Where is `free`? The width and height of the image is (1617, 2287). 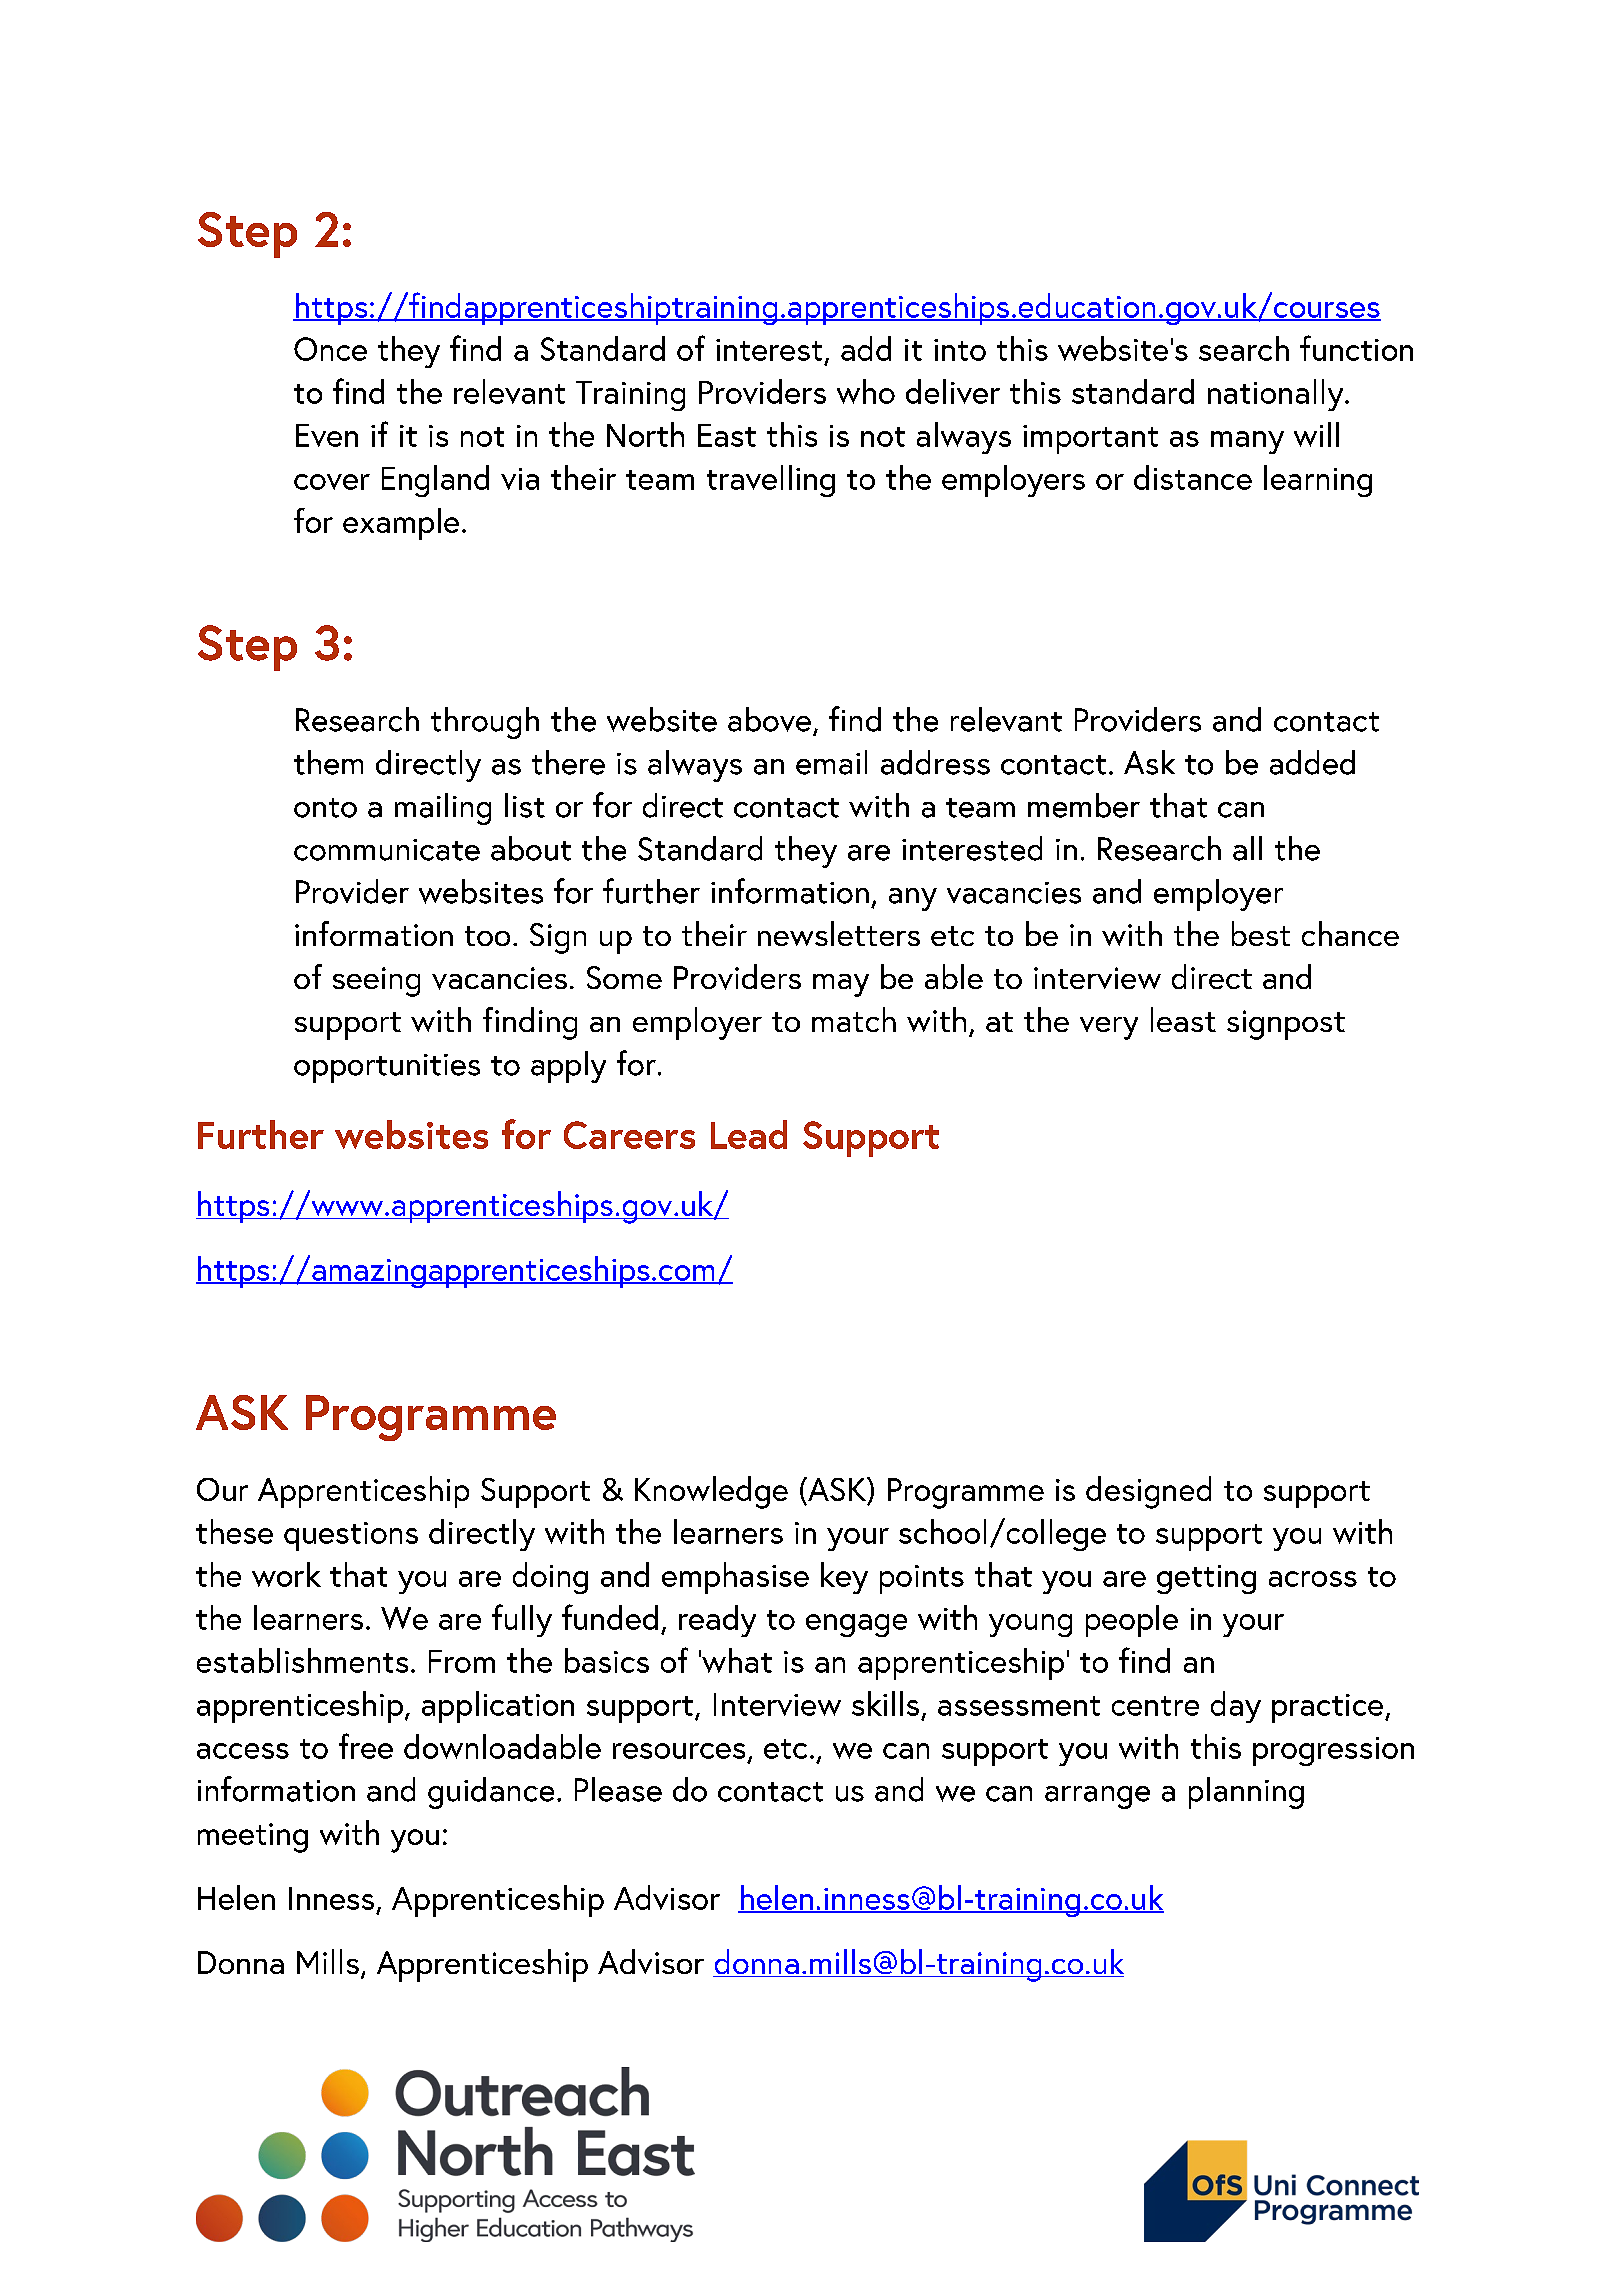
free is located at coordinates (366, 1746).
